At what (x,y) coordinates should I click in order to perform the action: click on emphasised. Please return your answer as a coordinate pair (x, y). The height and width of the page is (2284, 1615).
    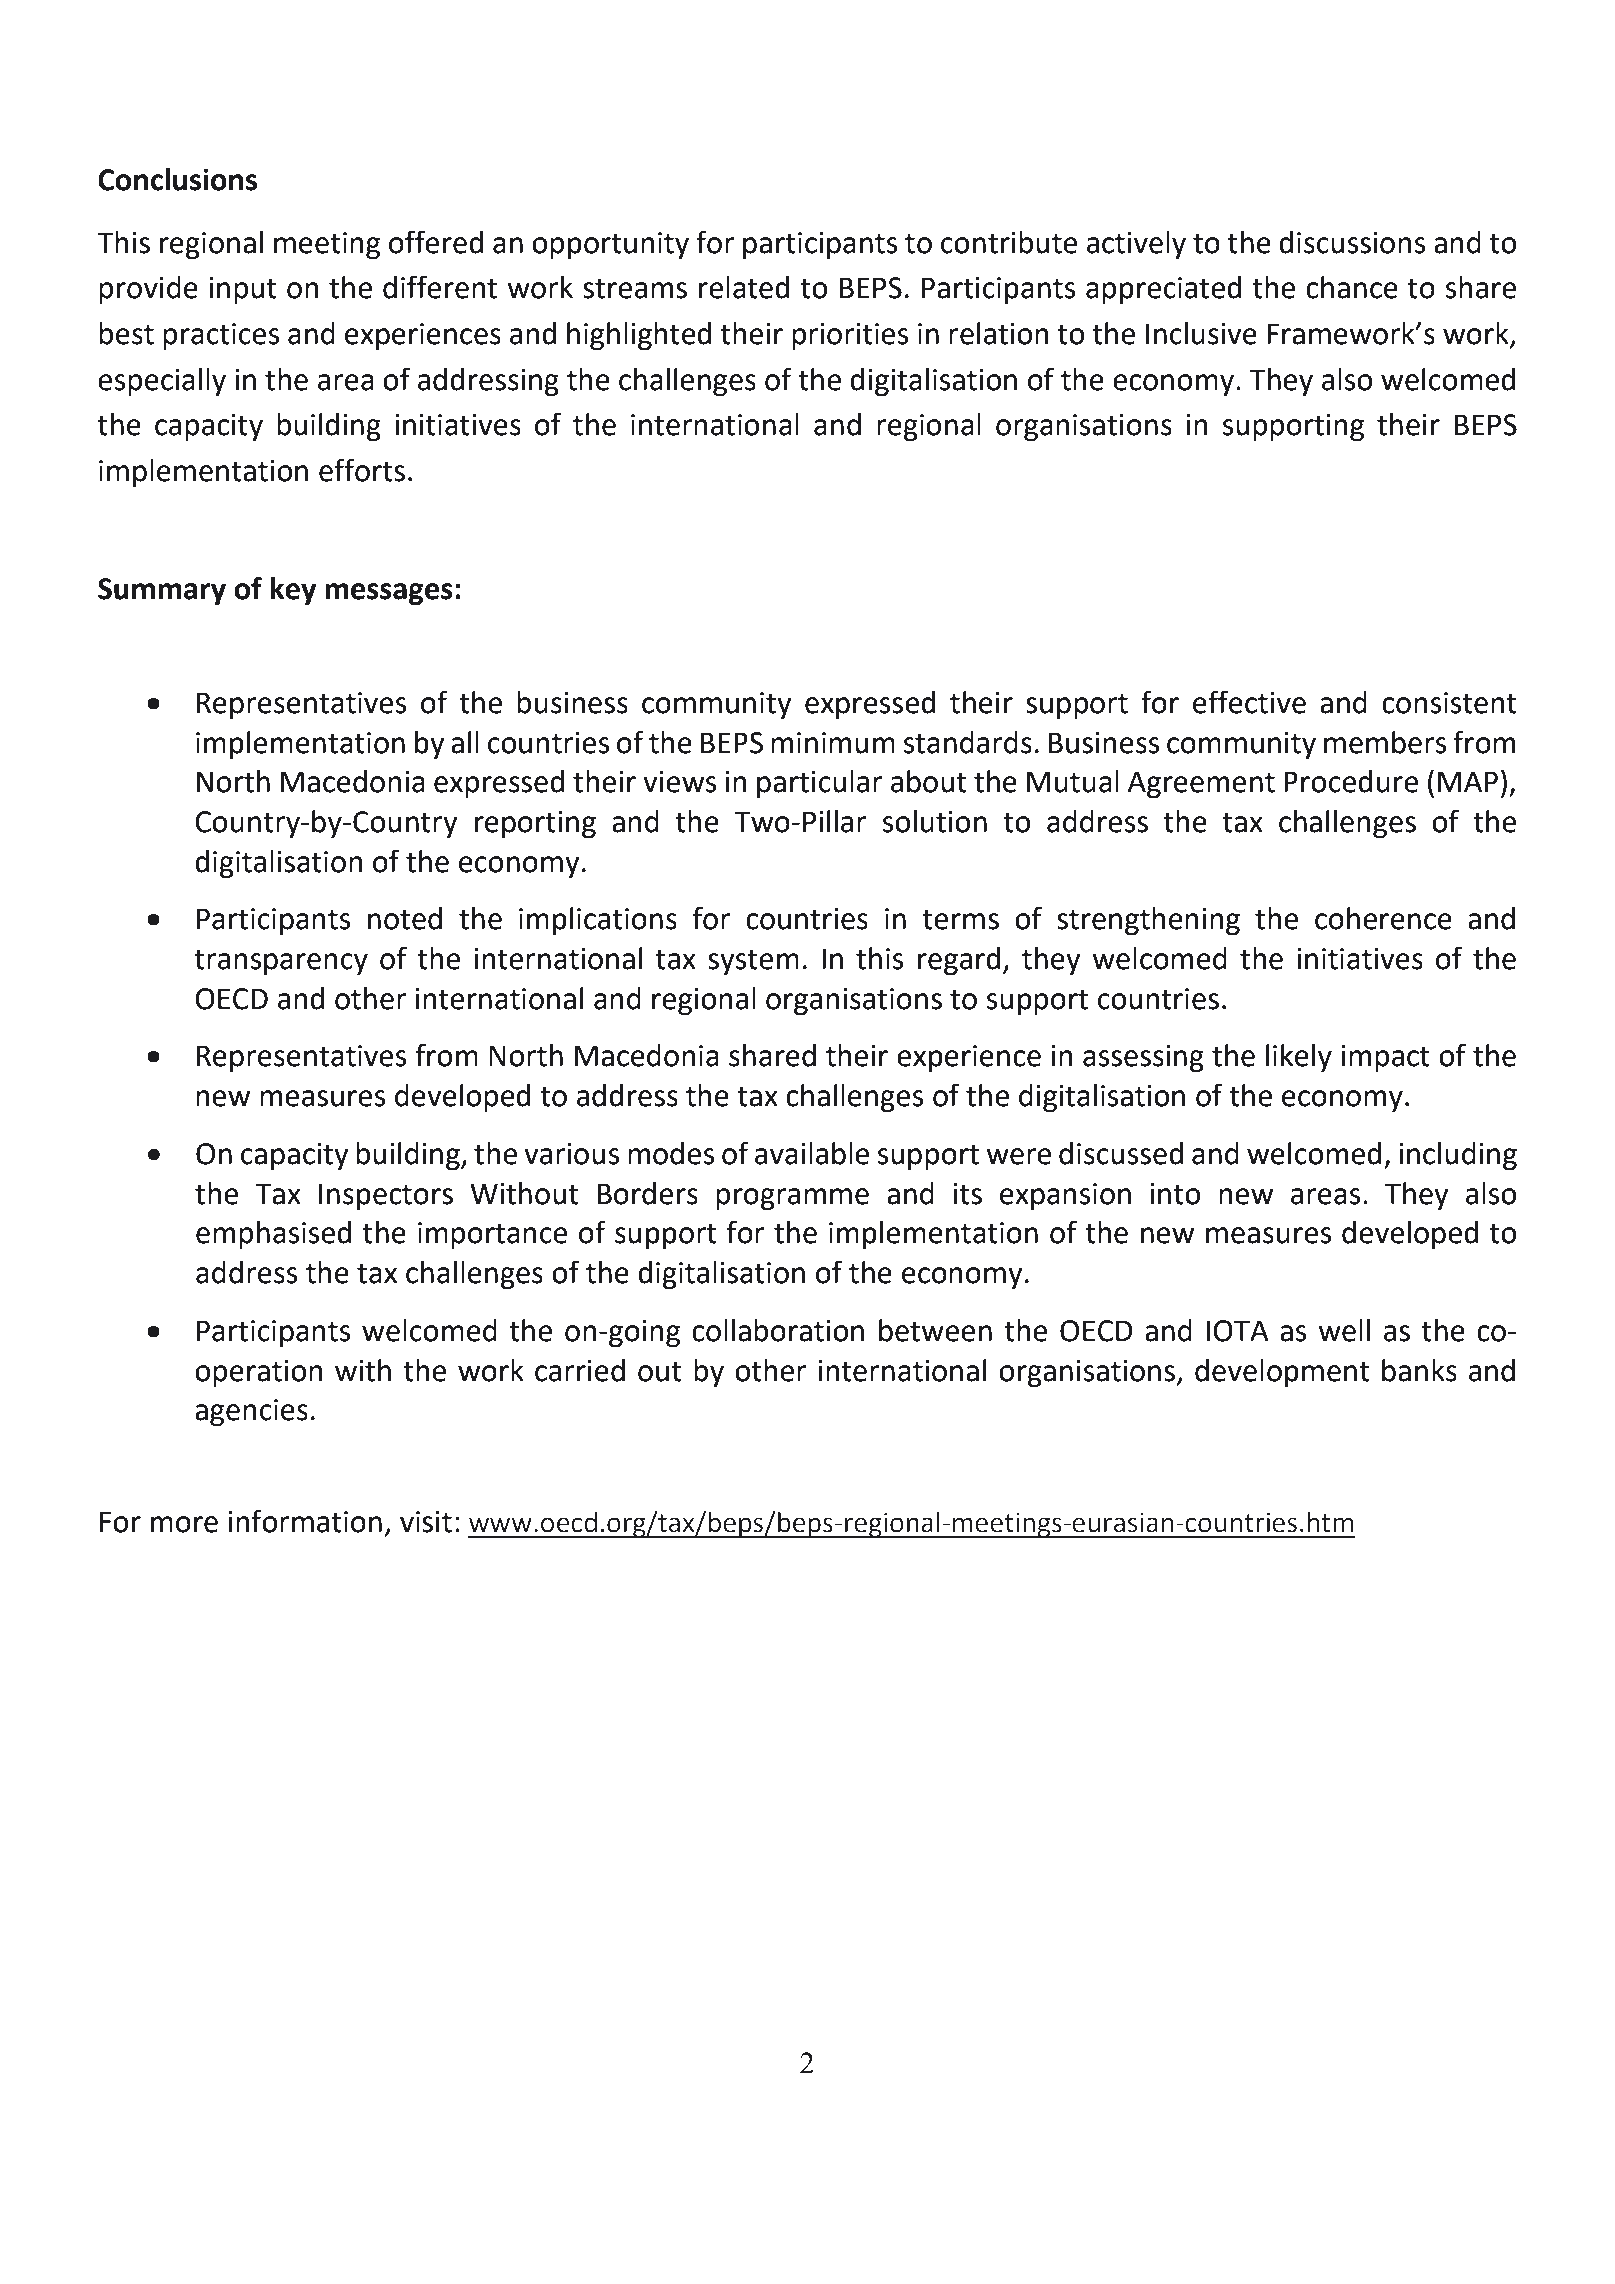
    Looking at the image, I should click on (273, 1235).
